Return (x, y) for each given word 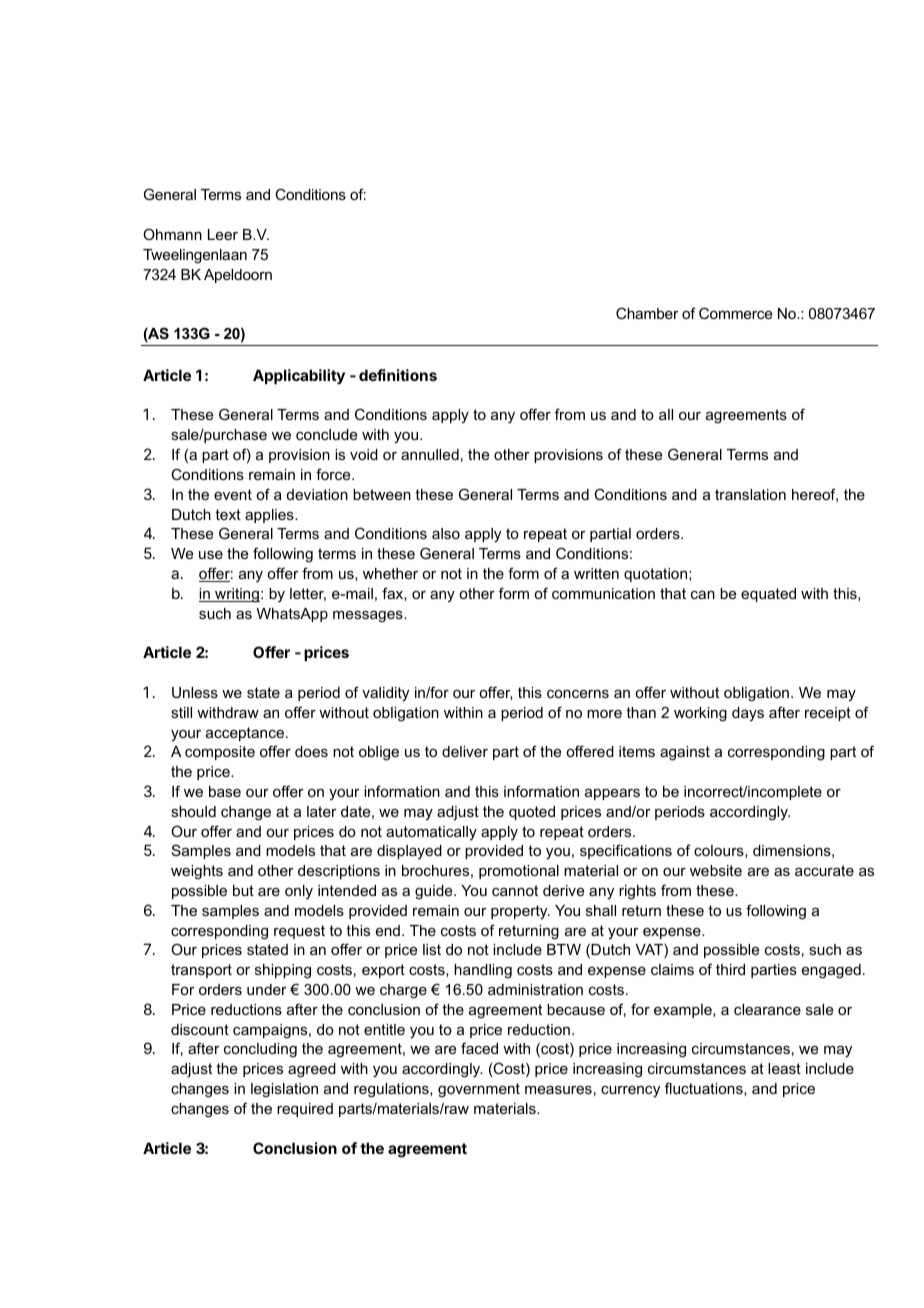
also (446, 533)
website (716, 870)
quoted (532, 813)
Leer (223, 234)
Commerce (735, 313)
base (225, 791)
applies (270, 516)
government (479, 1090)
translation (750, 494)
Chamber (647, 313)
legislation (284, 1090)
